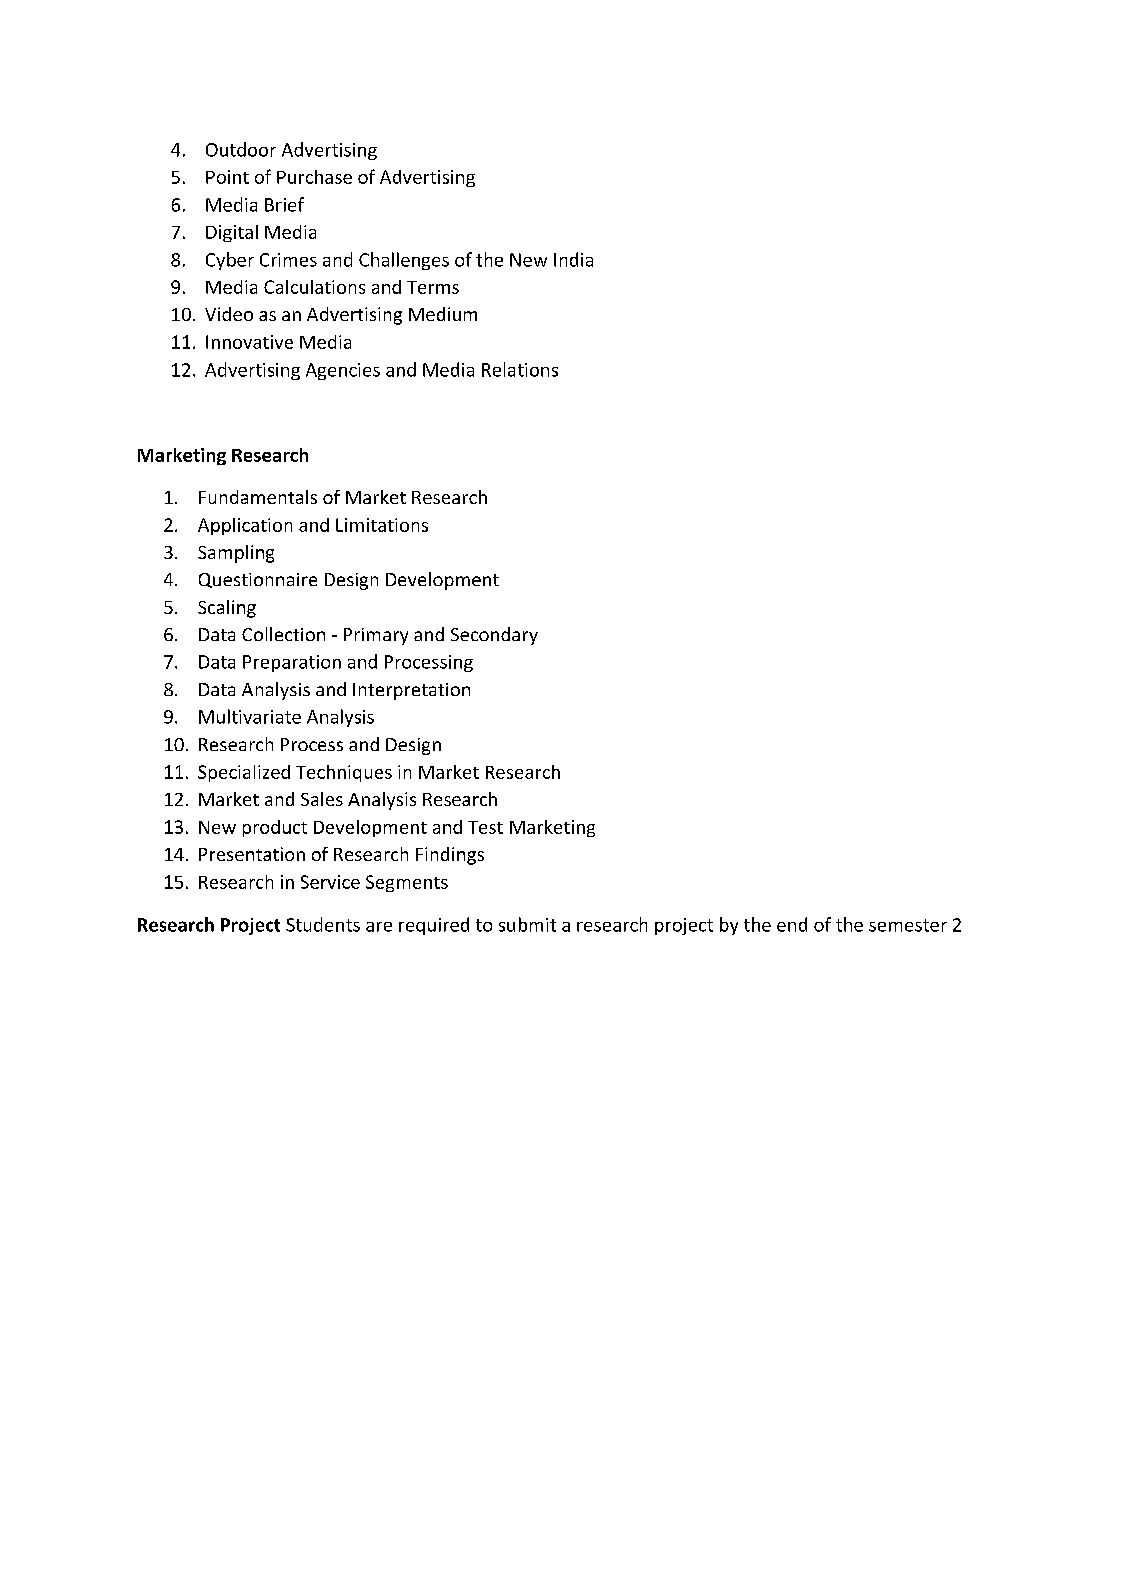  What do you see at coordinates (443, 314) in the page?
I see `Medium` at bounding box center [443, 314].
